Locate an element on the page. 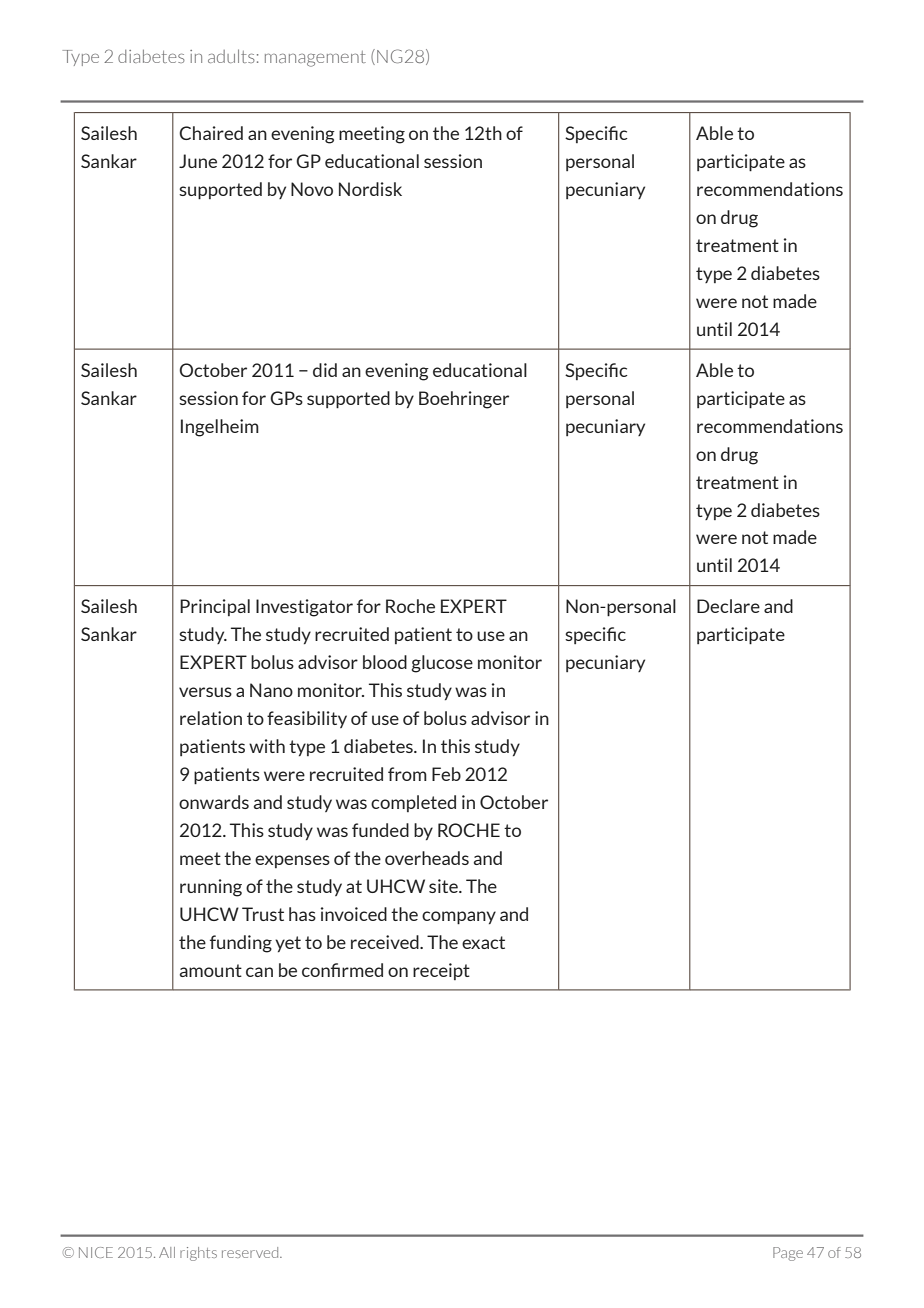  All is located at coordinates (167, 1252).
